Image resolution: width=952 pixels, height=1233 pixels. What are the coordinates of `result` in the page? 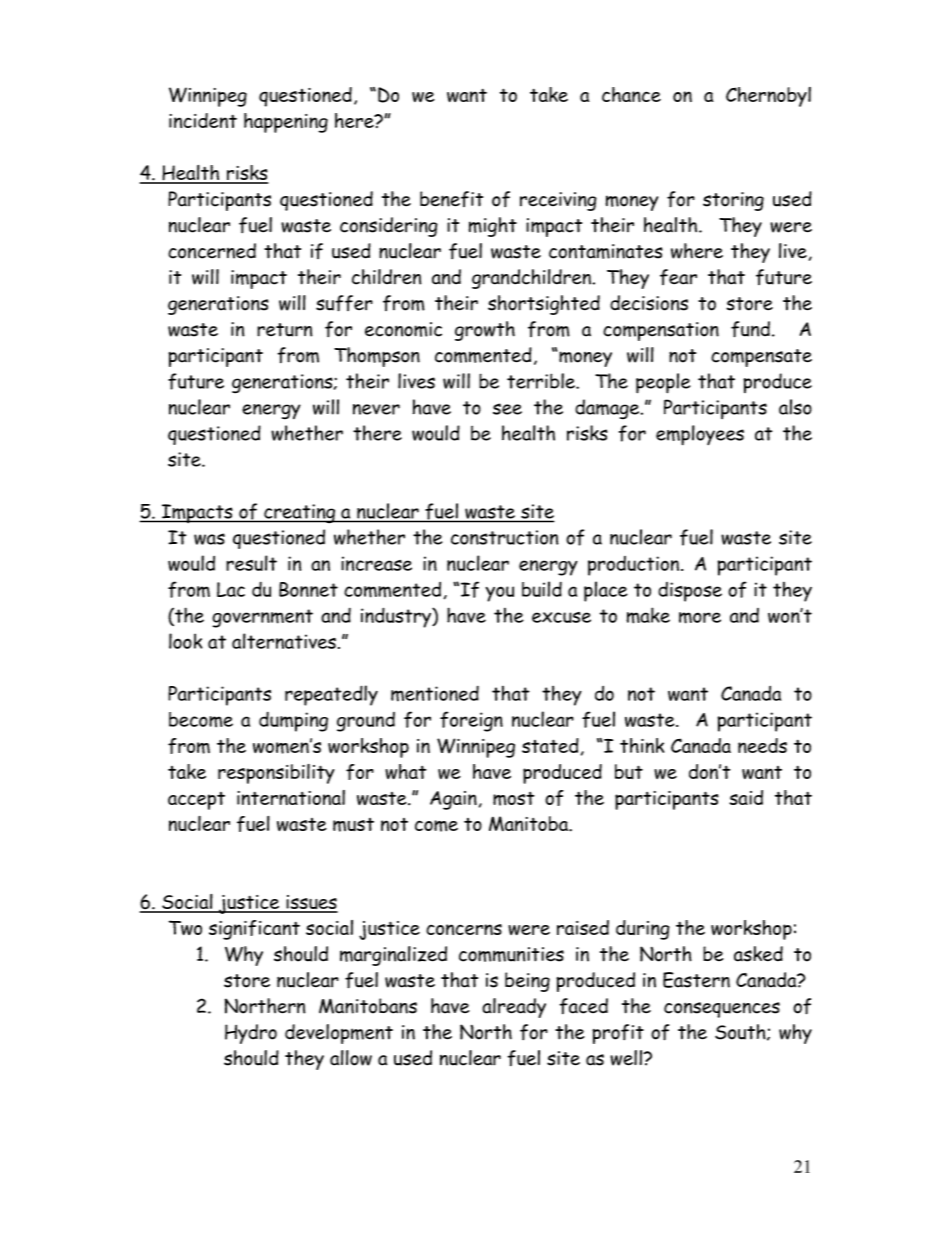 It's located at (251, 563).
